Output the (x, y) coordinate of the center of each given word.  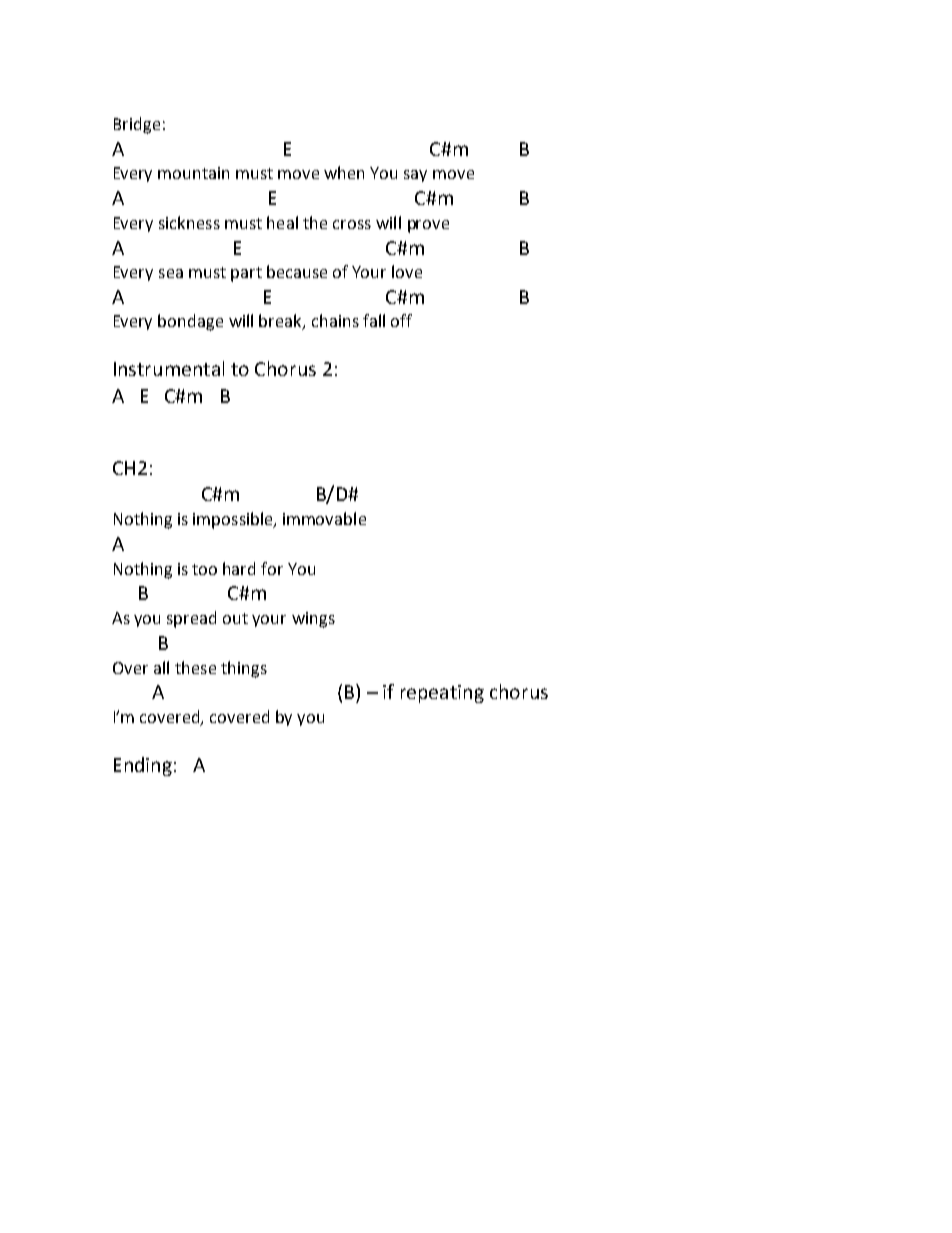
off (401, 320)
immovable (324, 518)
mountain (193, 173)
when (344, 172)
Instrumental (169, 368)
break (281, 322)
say (415, 176)
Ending (143, 766)
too (204, 569)
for (272, 568)
